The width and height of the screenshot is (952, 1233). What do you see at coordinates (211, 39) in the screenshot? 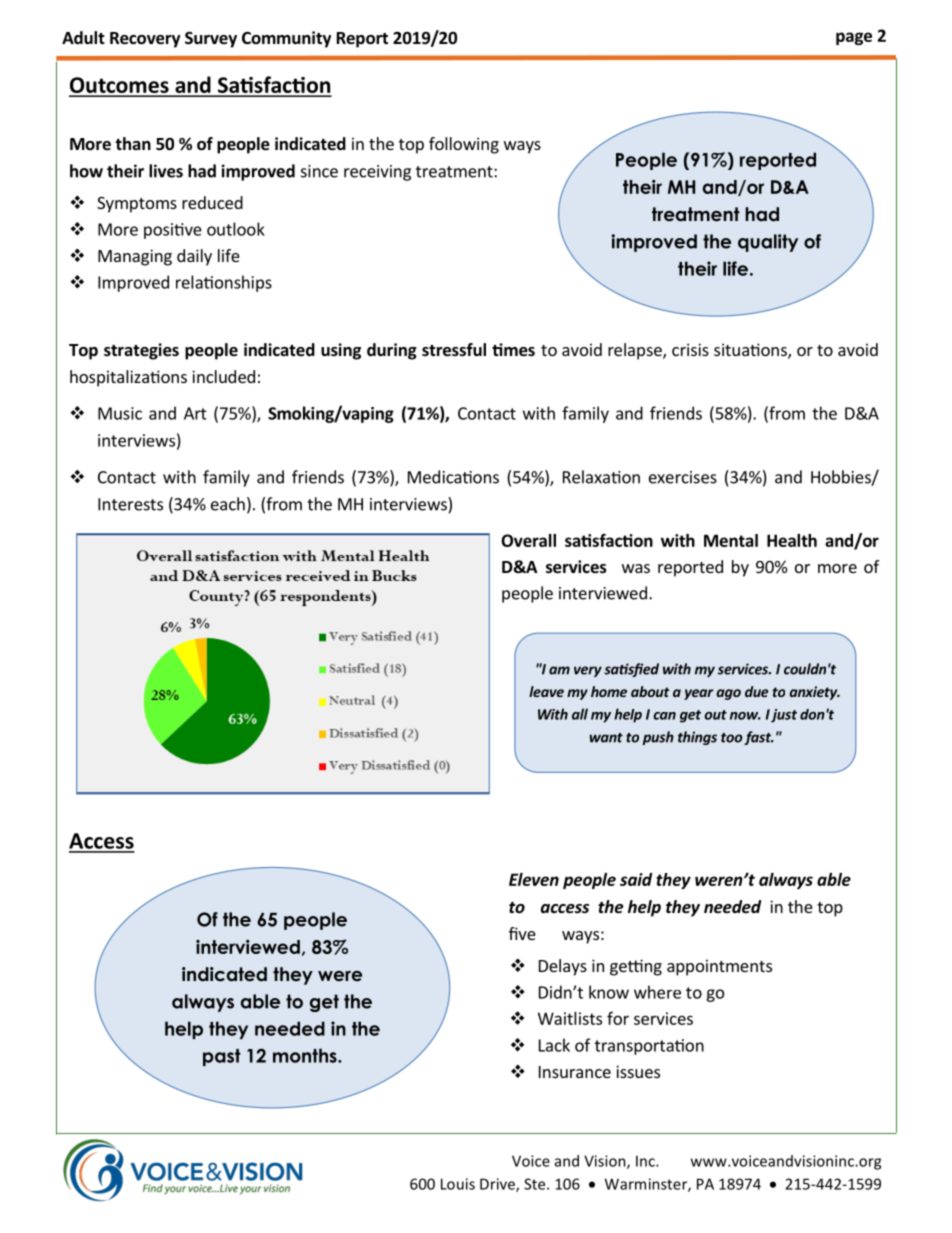
I see `Survey` at bounding box center [211, 39].
